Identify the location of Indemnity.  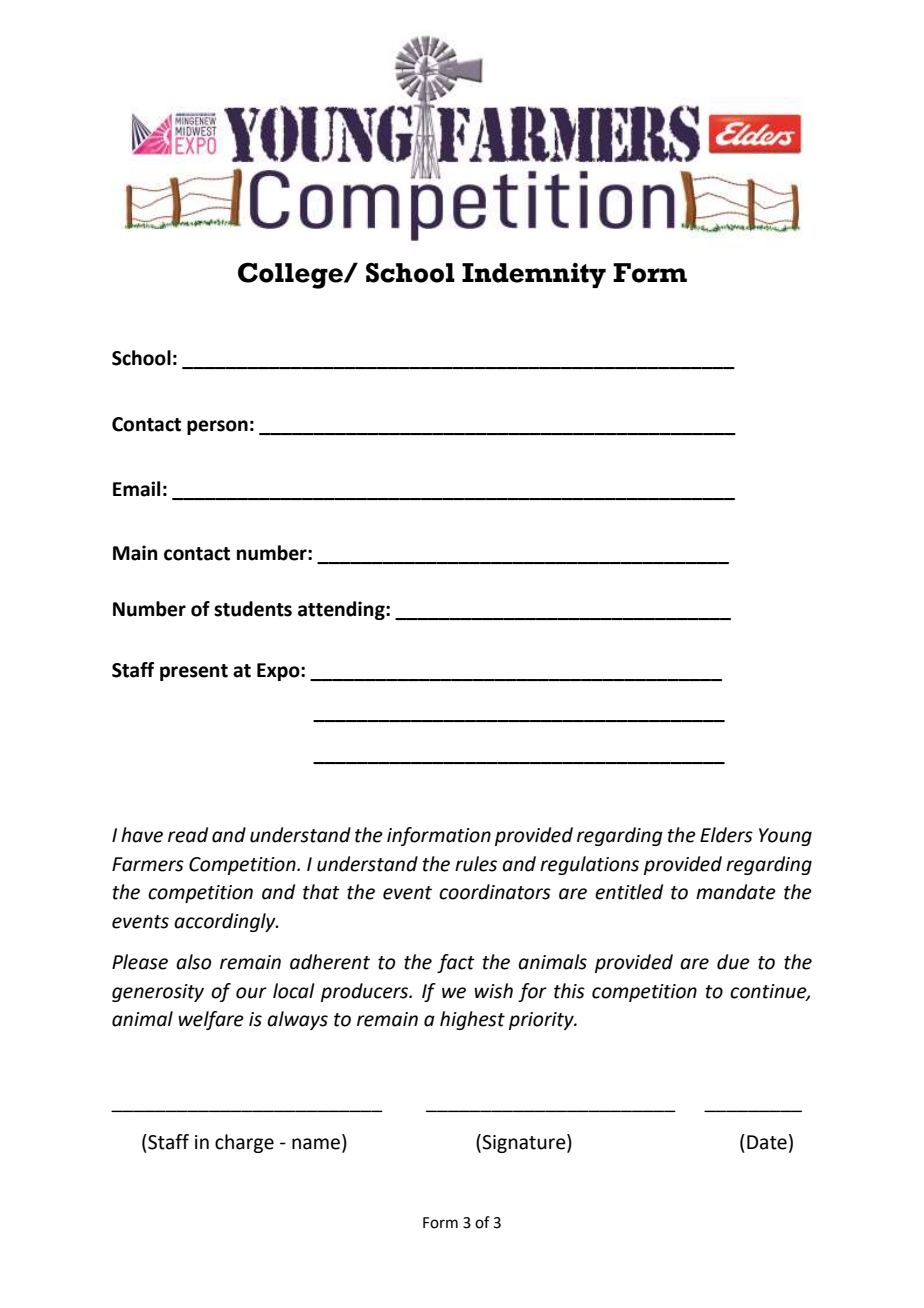
(534, 275).
